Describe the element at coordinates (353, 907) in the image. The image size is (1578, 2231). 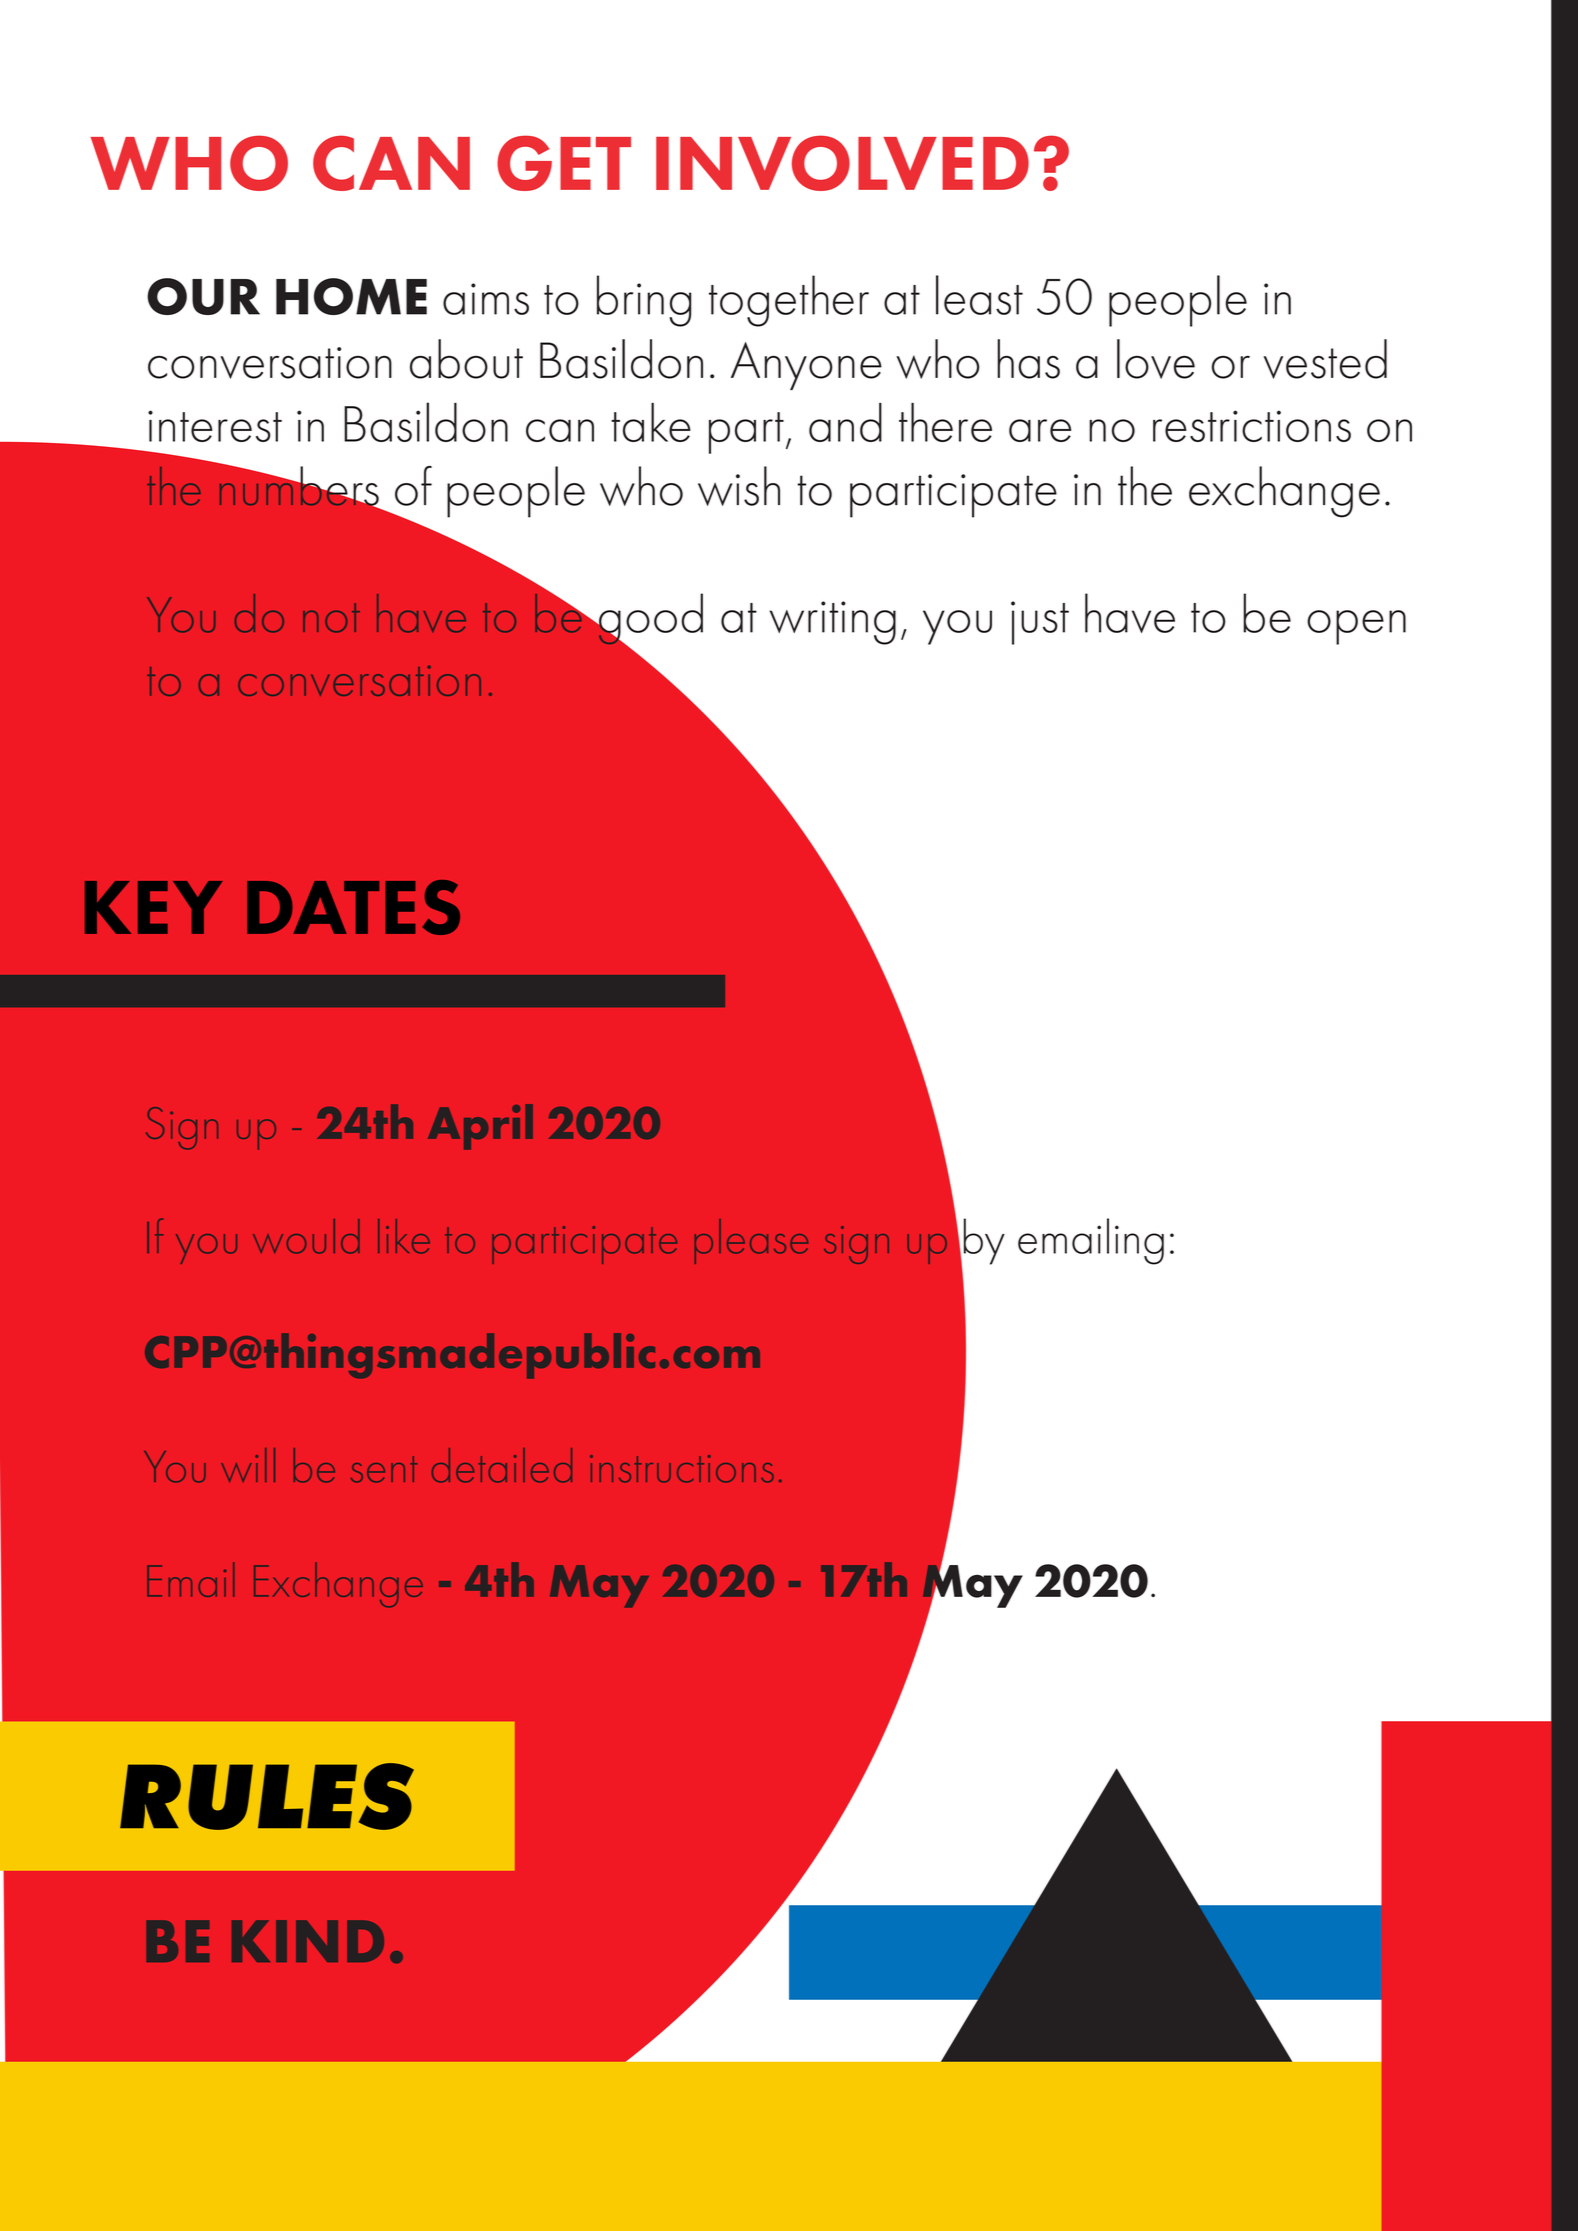
I see `DATES` at that location.
